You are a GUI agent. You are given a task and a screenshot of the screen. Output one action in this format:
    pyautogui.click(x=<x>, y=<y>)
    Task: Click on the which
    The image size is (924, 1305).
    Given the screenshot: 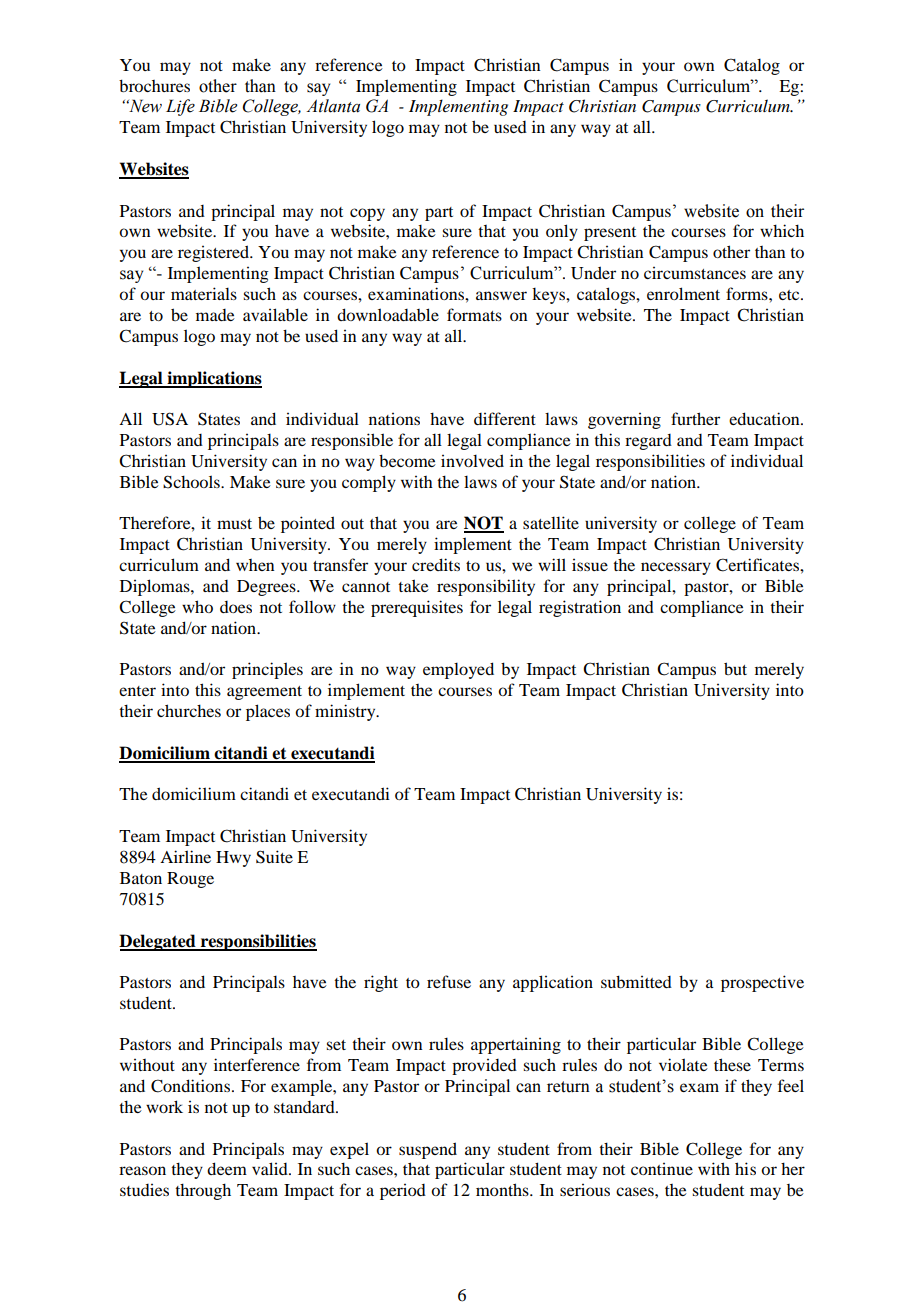 What is the action you would take?
    pyautogui.click(x=782, y=230)
